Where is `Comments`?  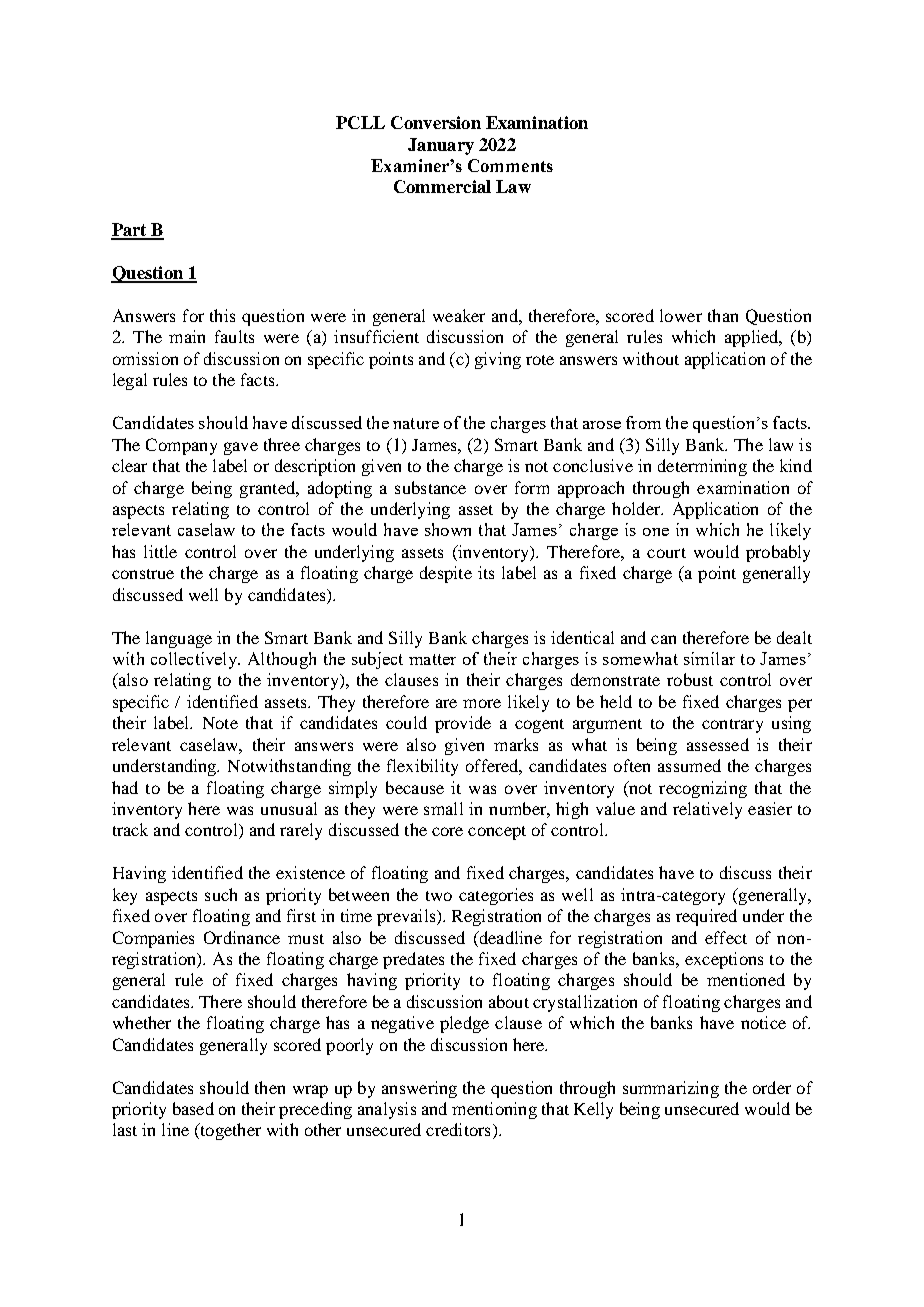
Comments is located at coordinates (510, 165).
